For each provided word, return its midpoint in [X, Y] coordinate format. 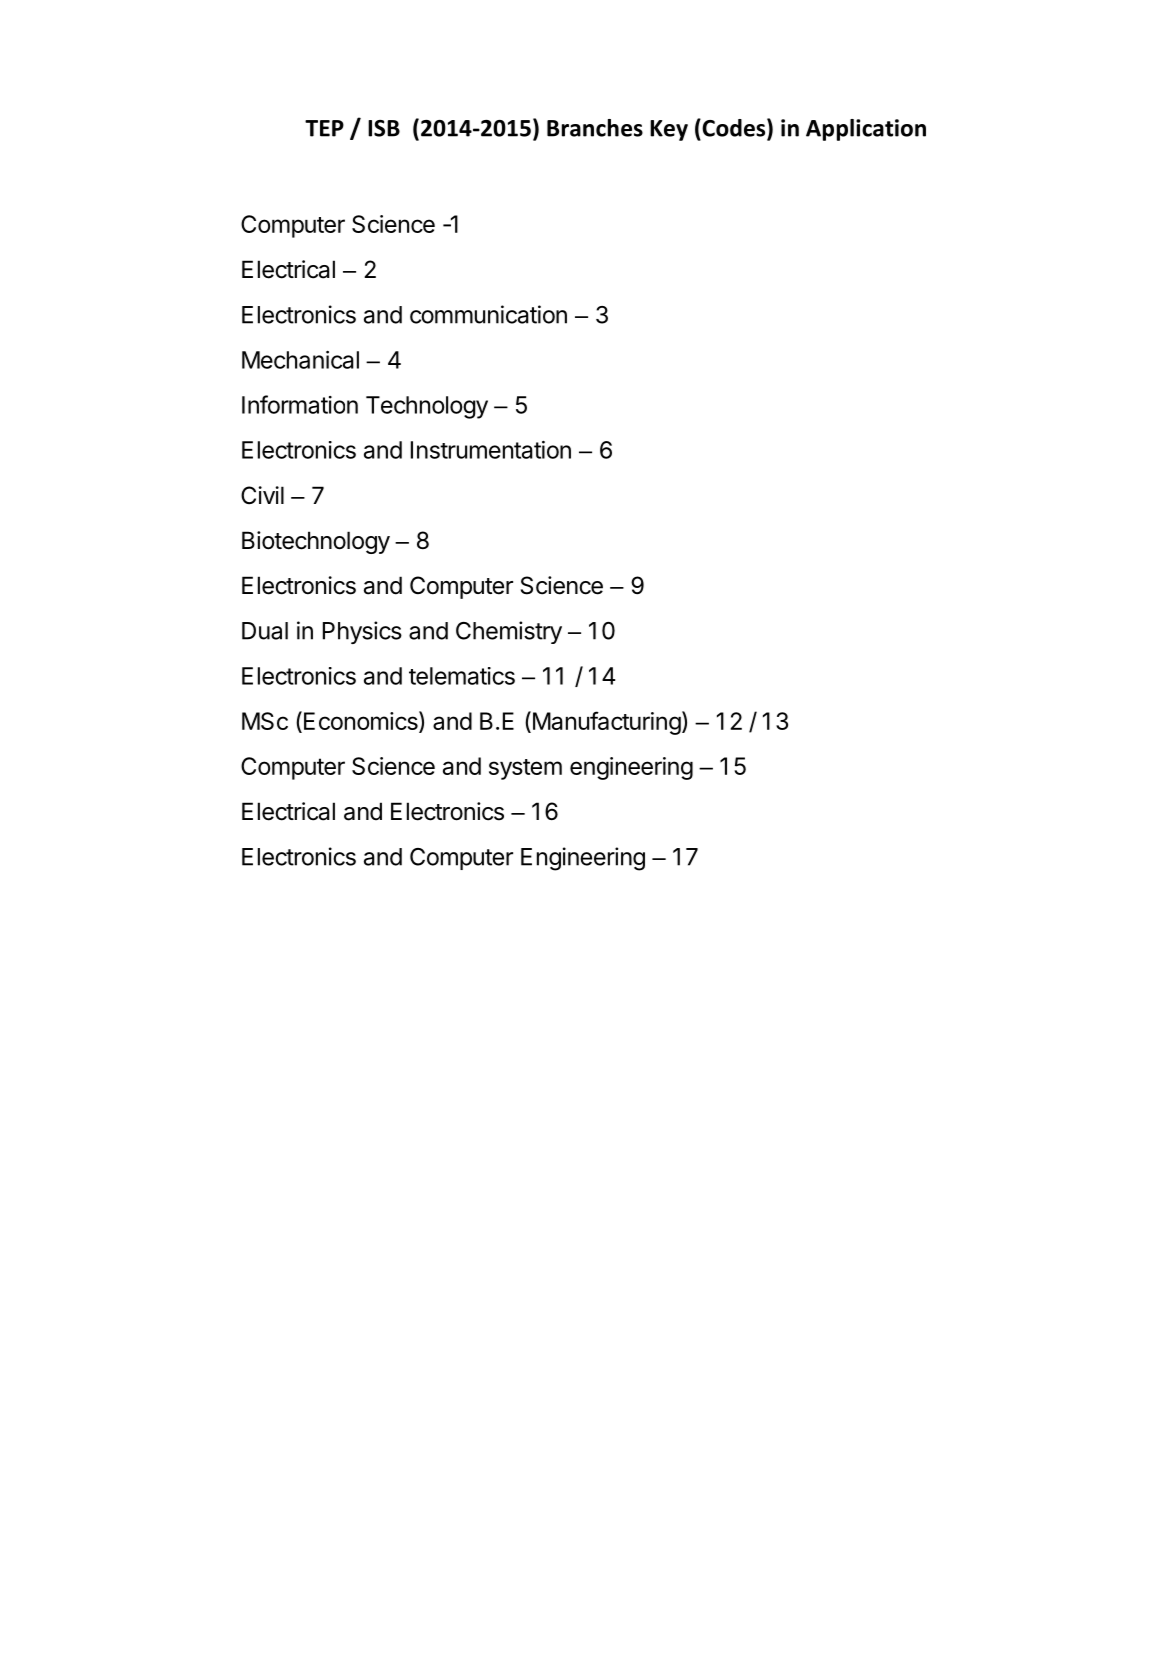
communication [488, 314]
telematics [462, 676]
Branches [595, 128]
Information [300, 404]
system [525, 769]
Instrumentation [491, 450]
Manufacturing [605, 723]
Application [866, 130]
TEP [324, 128]
